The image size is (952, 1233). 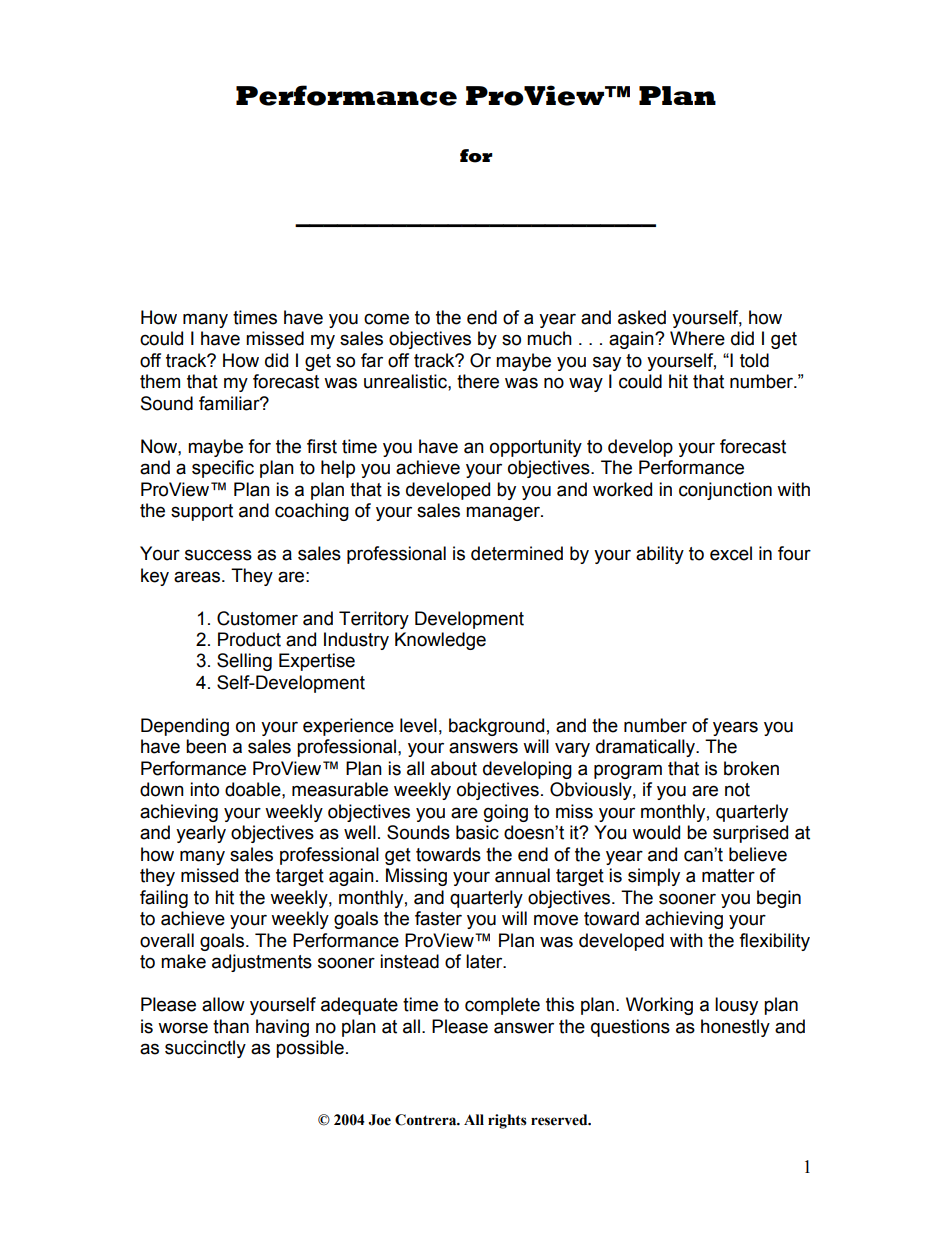 What do you see at coordinates (504, 513) in the page?
I see `manager` at bounding box center [504, 513].
